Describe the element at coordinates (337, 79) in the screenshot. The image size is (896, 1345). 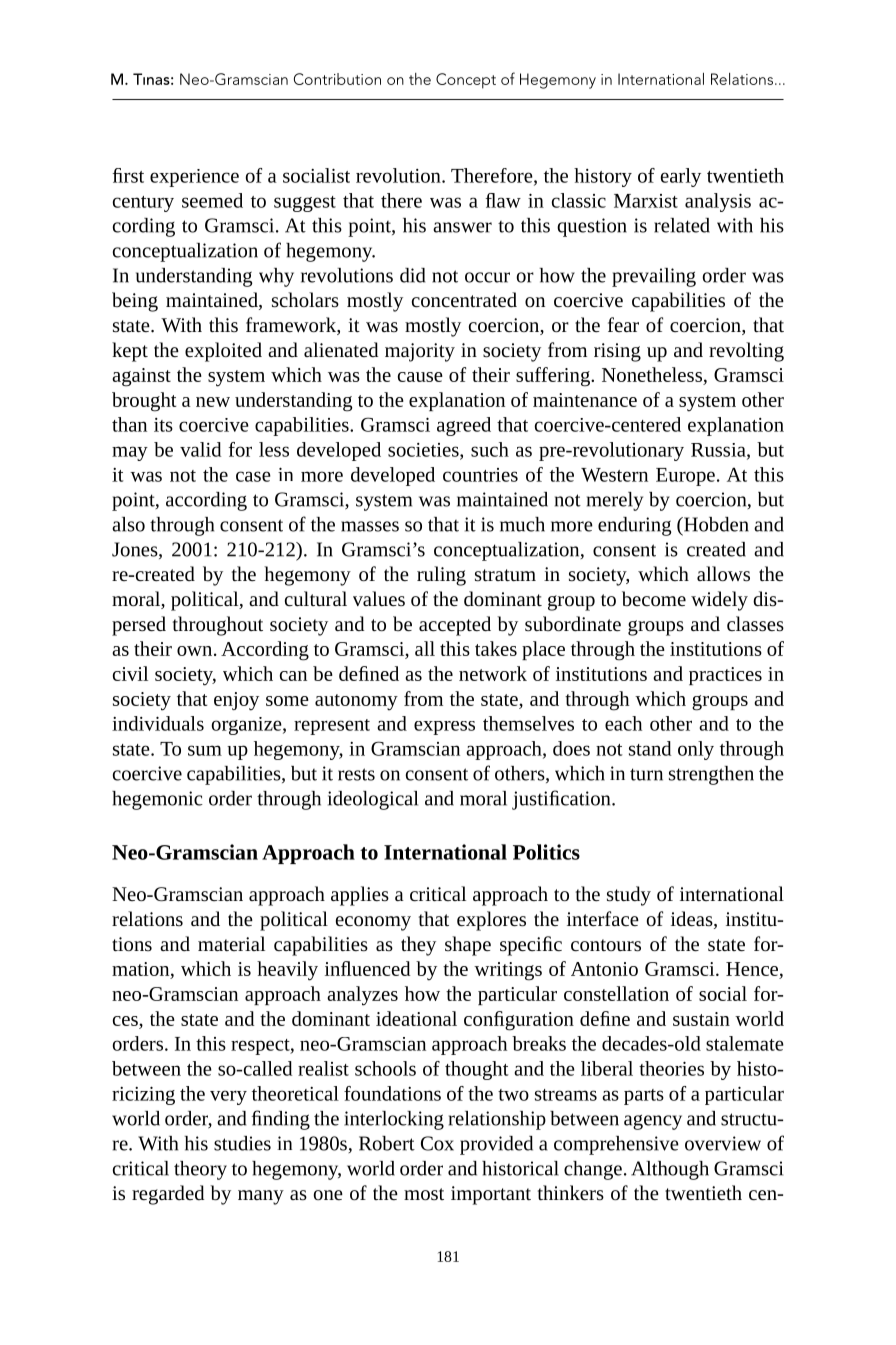
I see `Contribution` at that location.
